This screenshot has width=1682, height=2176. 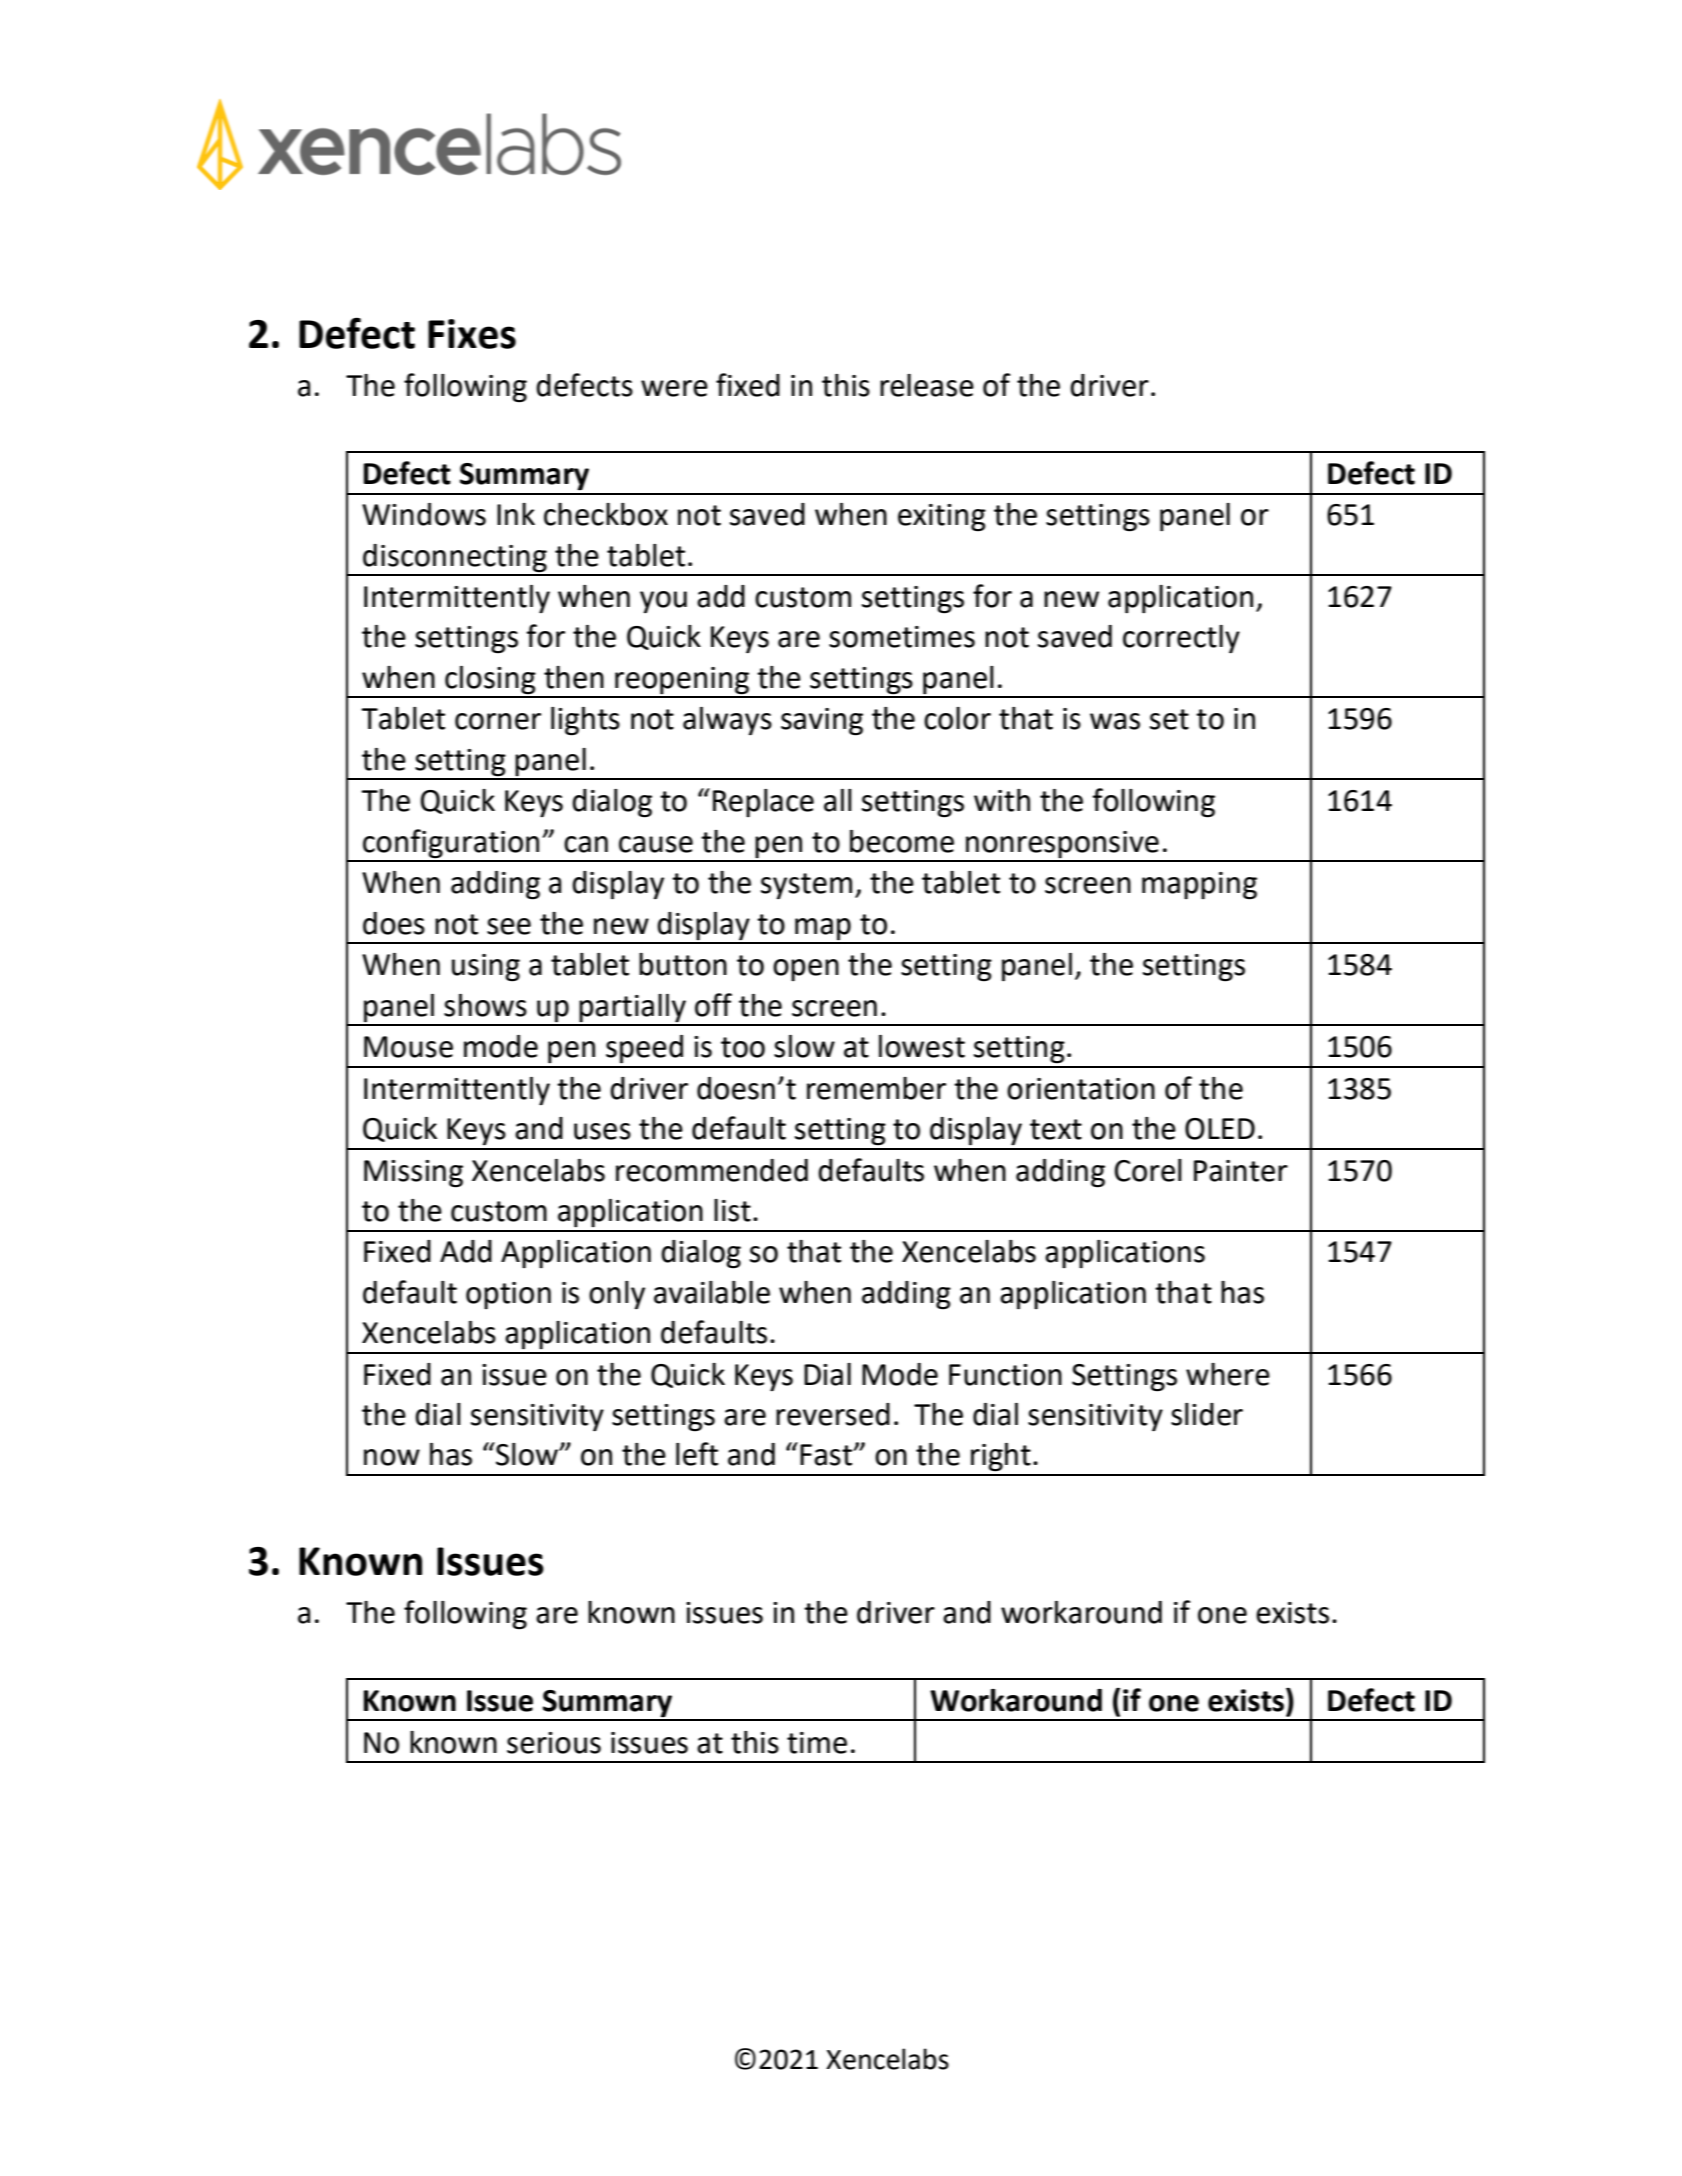 I want to click on exiting, so click(x=942, y=518).
